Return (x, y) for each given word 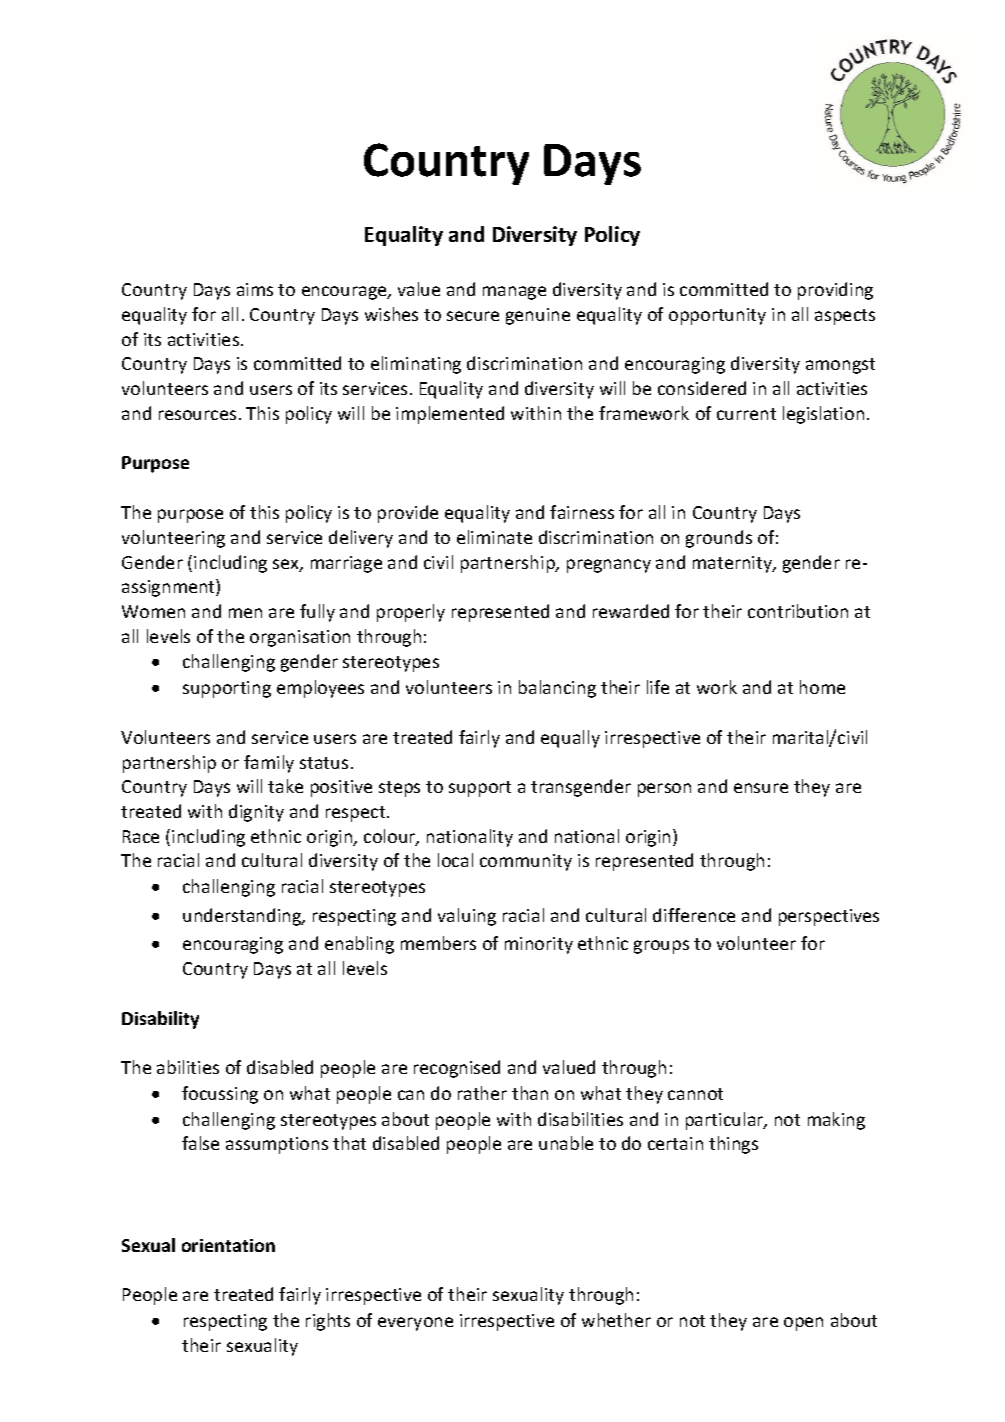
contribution (798, 611)
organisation (300, 638)
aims (255, 289)
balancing (557, 689)
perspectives (829, 917)
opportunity (717, 316)
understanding (243, 917)
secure (473, 316)
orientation (228, 1245)
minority (539, 945)
